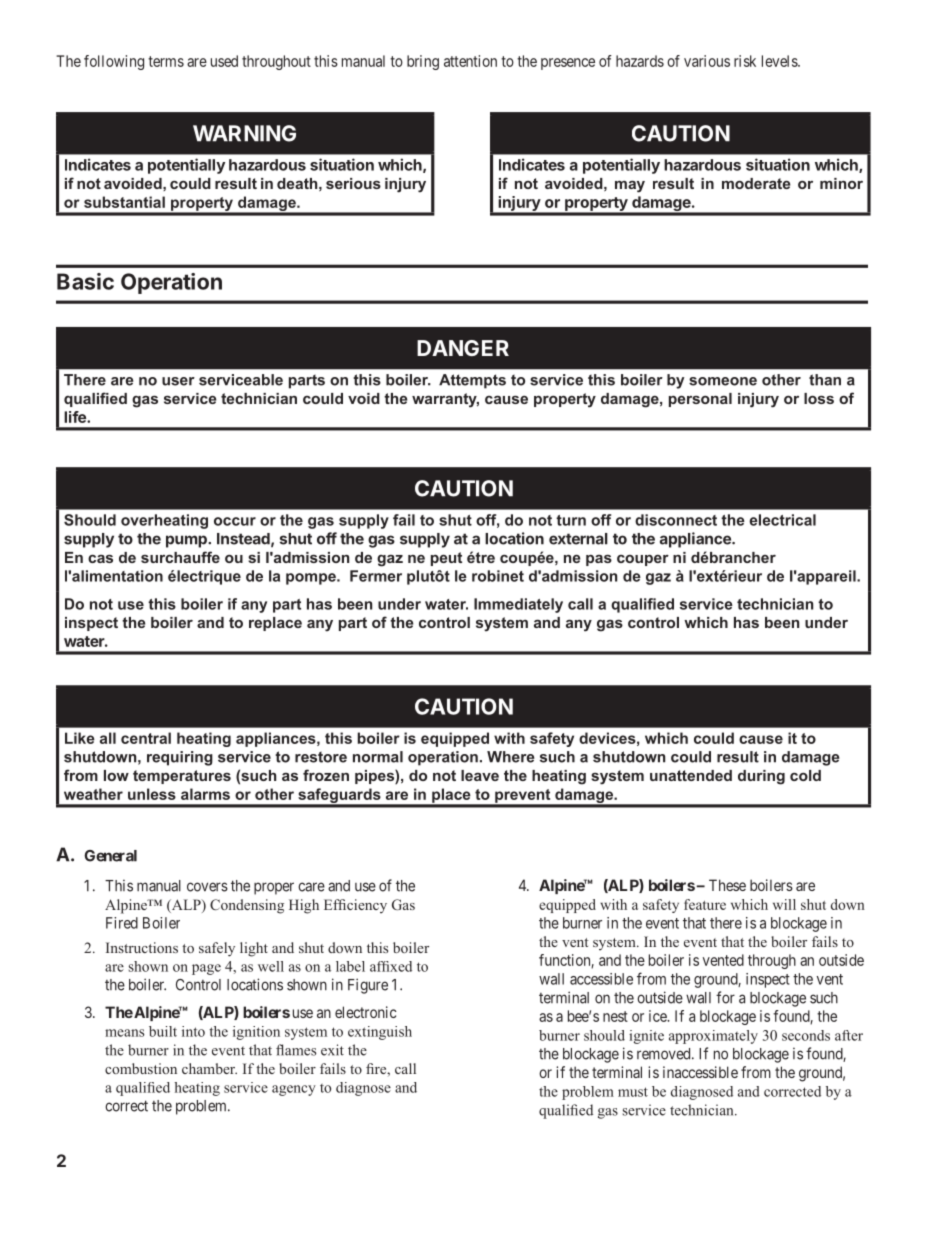 The width and height of the screenshot is (952, 1233). Describe the element at coordinates (782, 520) in the screenshot. I see `electrical` at that location.
